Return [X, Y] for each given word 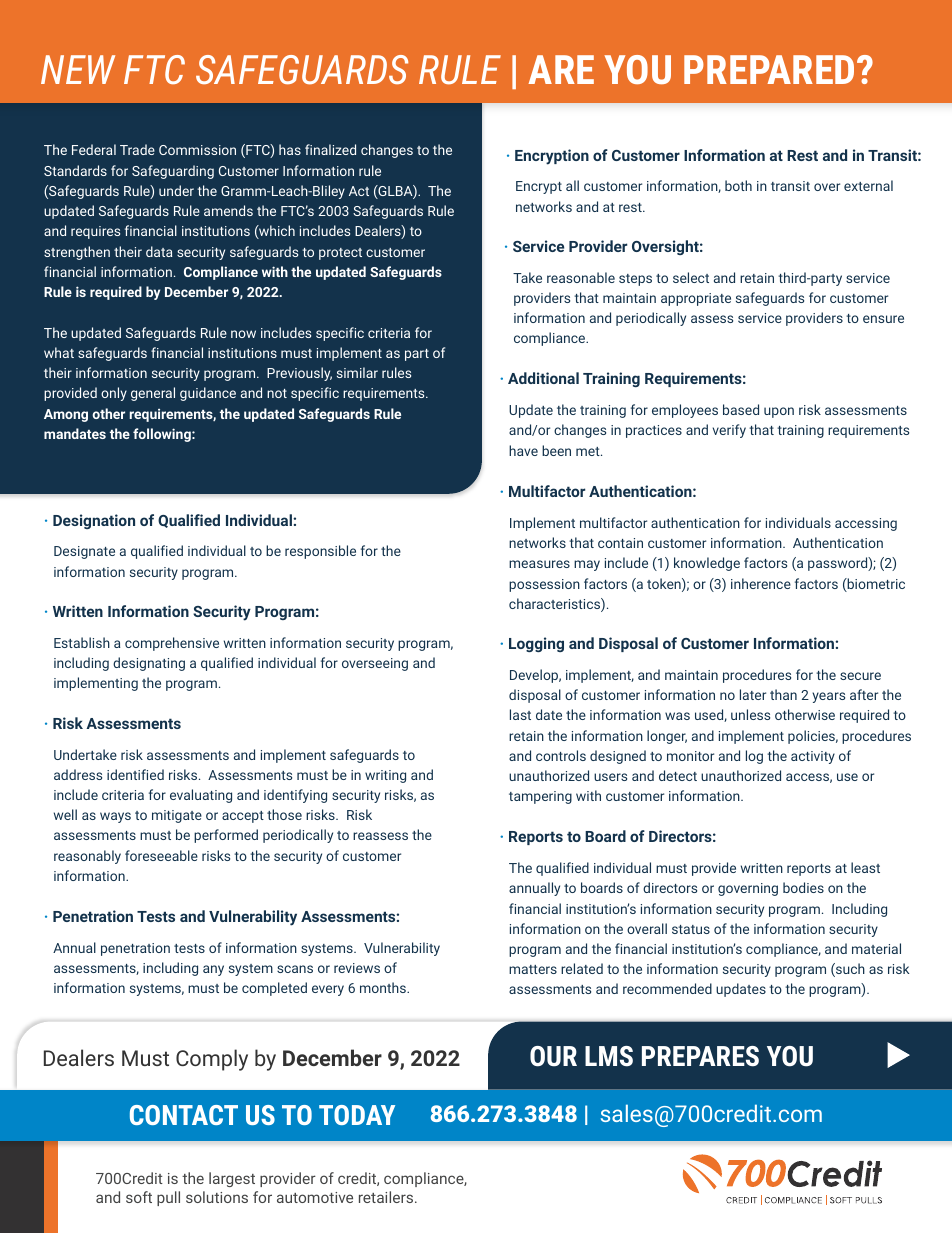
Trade [137, 149]
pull [168, 1198]
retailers [387, 1197]
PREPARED [769, 69]
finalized [330, 149]
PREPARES [700, 1056]
